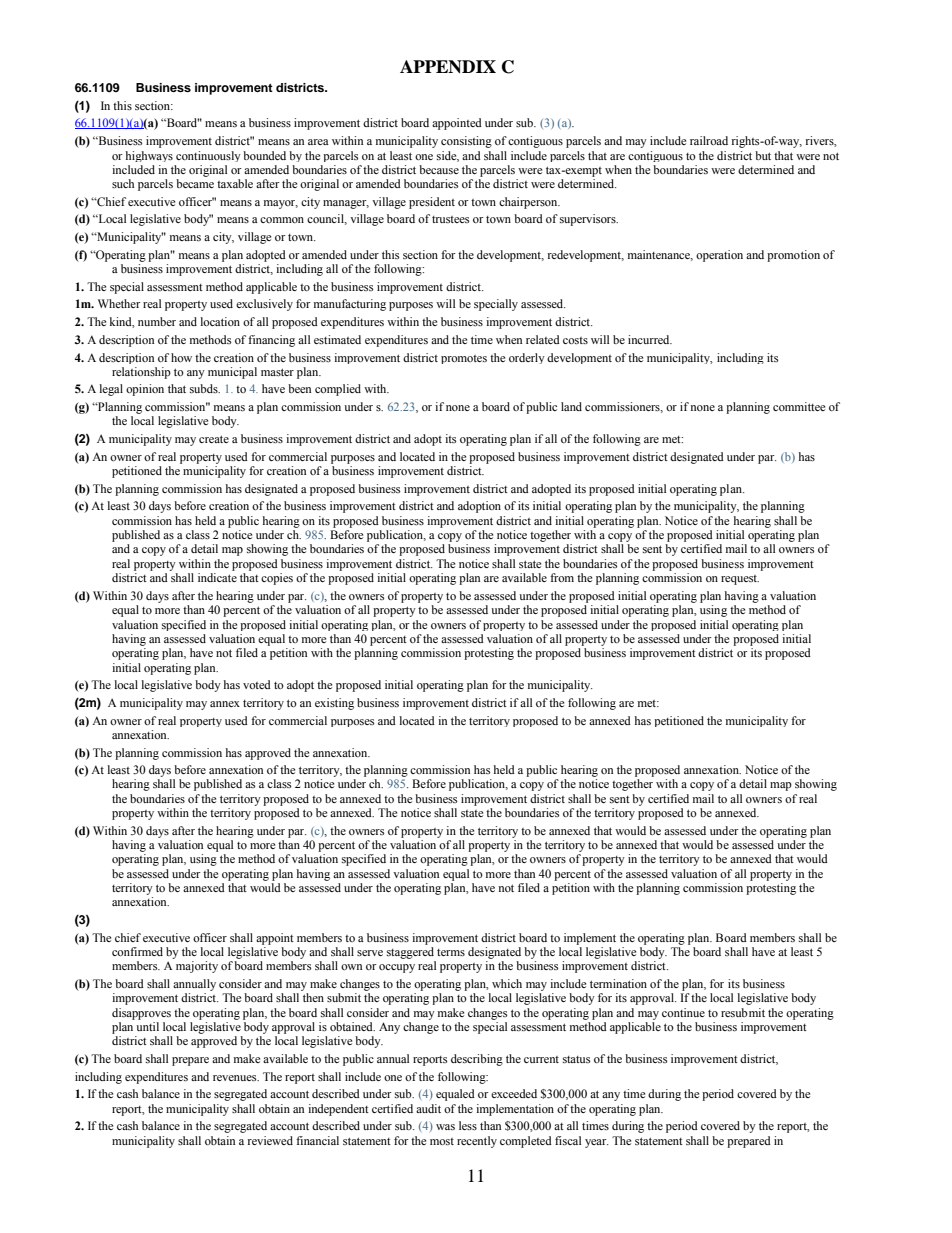  What do you see at coordinates (214, 439) in the image?
I see `create` at bounding box center [214, 439].
